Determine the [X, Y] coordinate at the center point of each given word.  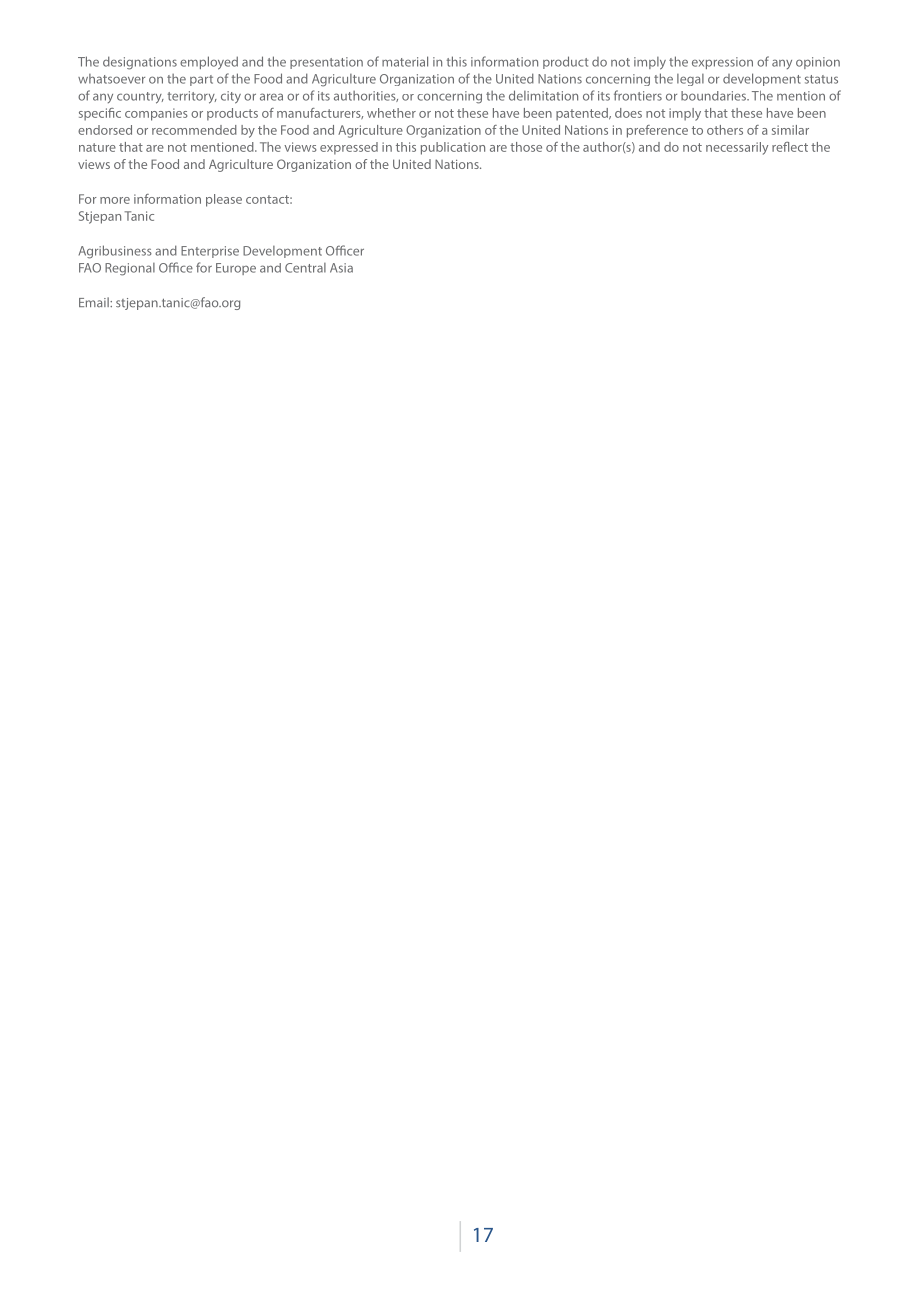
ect [799, 147]
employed [209, 63]
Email [95, 302]
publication [453, 148]
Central [305, 268]
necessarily [737, 148]
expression [722, 63]
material [405, 61]
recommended [194, 130]
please [224, 200]
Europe [236, 269]
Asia [341, 268]
